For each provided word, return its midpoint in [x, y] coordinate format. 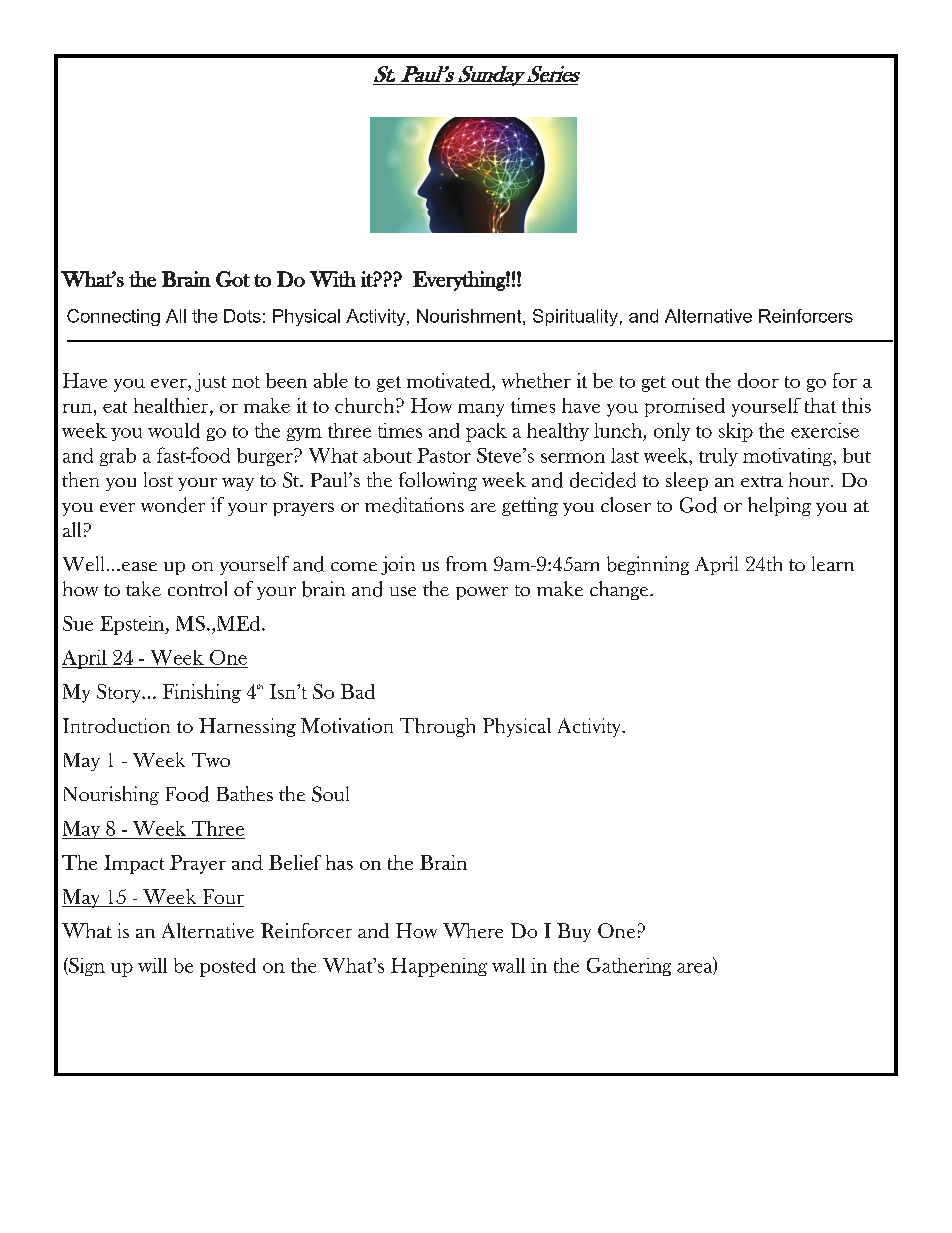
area [696, 969]
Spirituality [575, 317]
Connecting [113, 317]
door [758, 380]
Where [473, 930]
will [152, 965]
